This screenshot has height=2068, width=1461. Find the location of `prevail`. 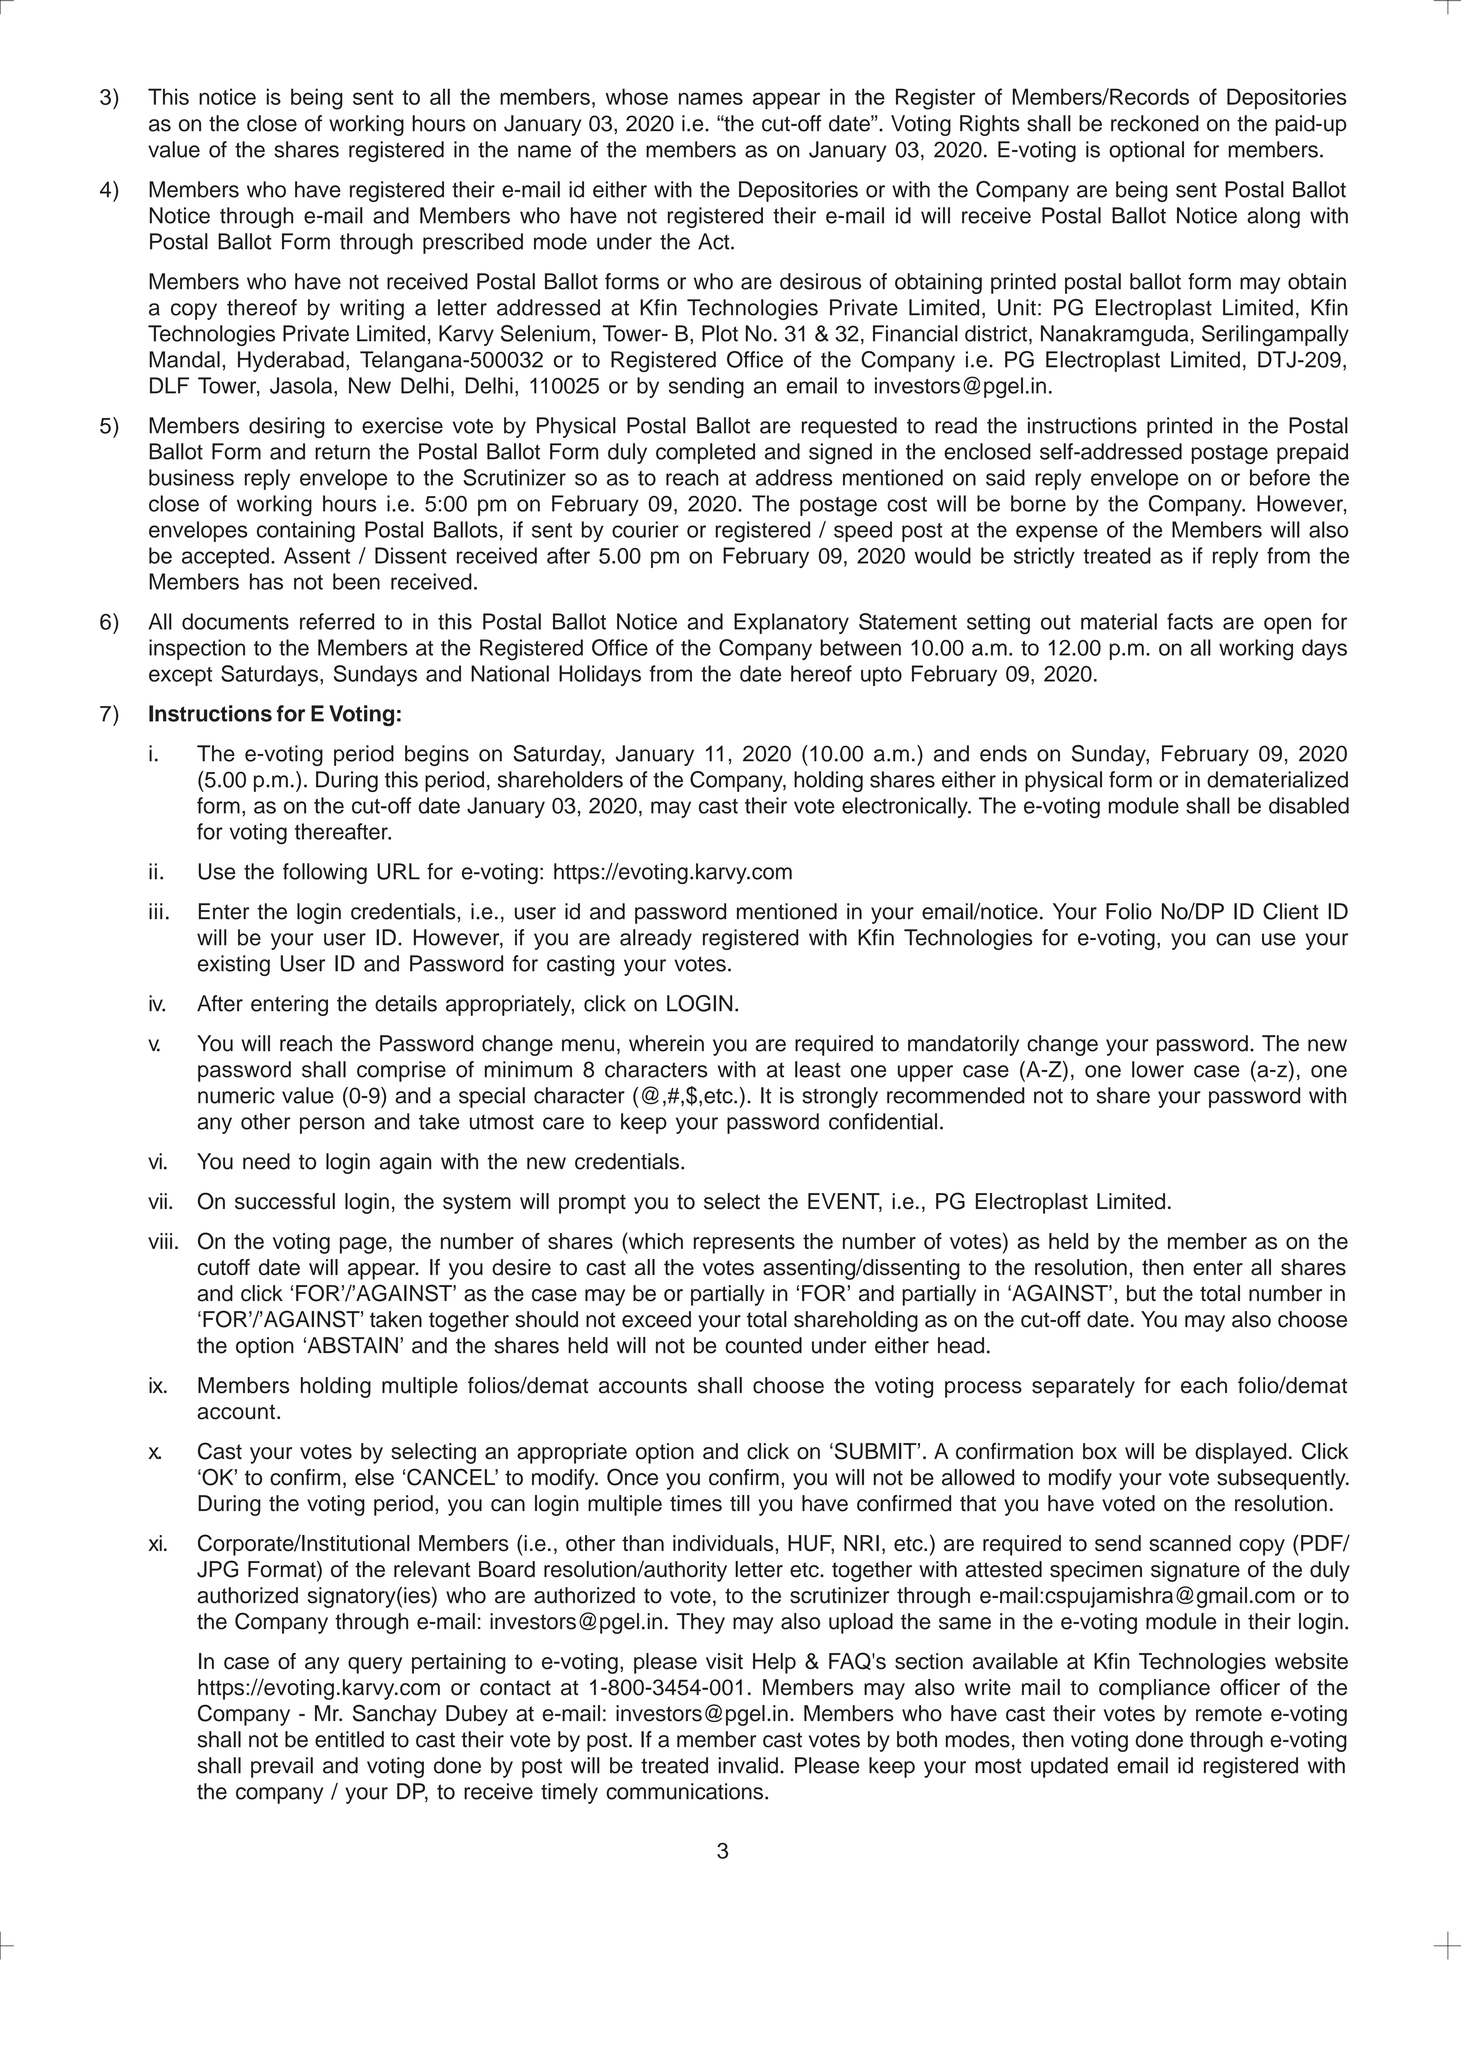

prevail is located at coordinates (282, 1767).
